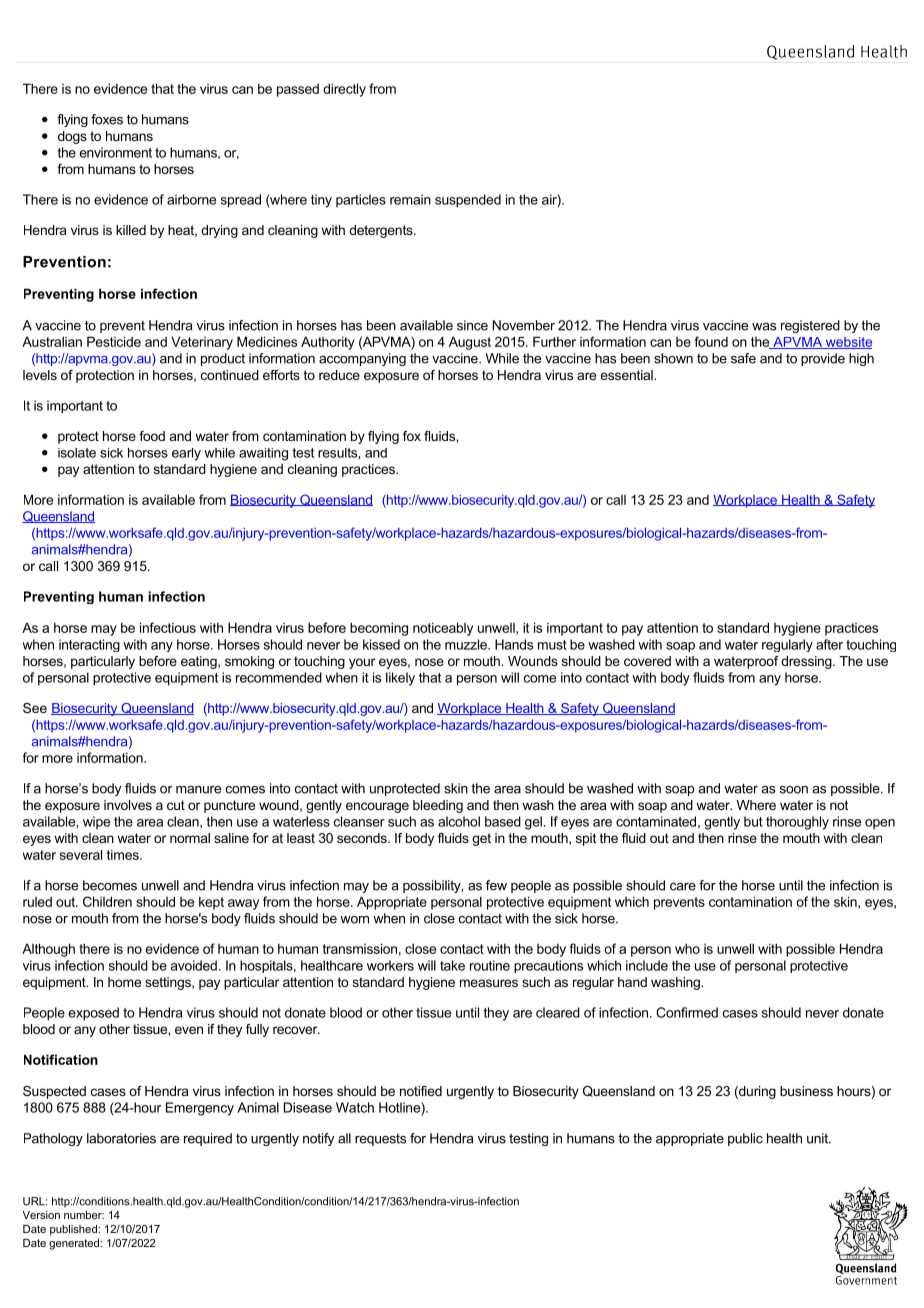 Image resolution: width=924 pixels, height=1308 pixels. What do you see at coordinates (380, 1140) in the image?
I see `requests` at bounding box center [380, 1140].
